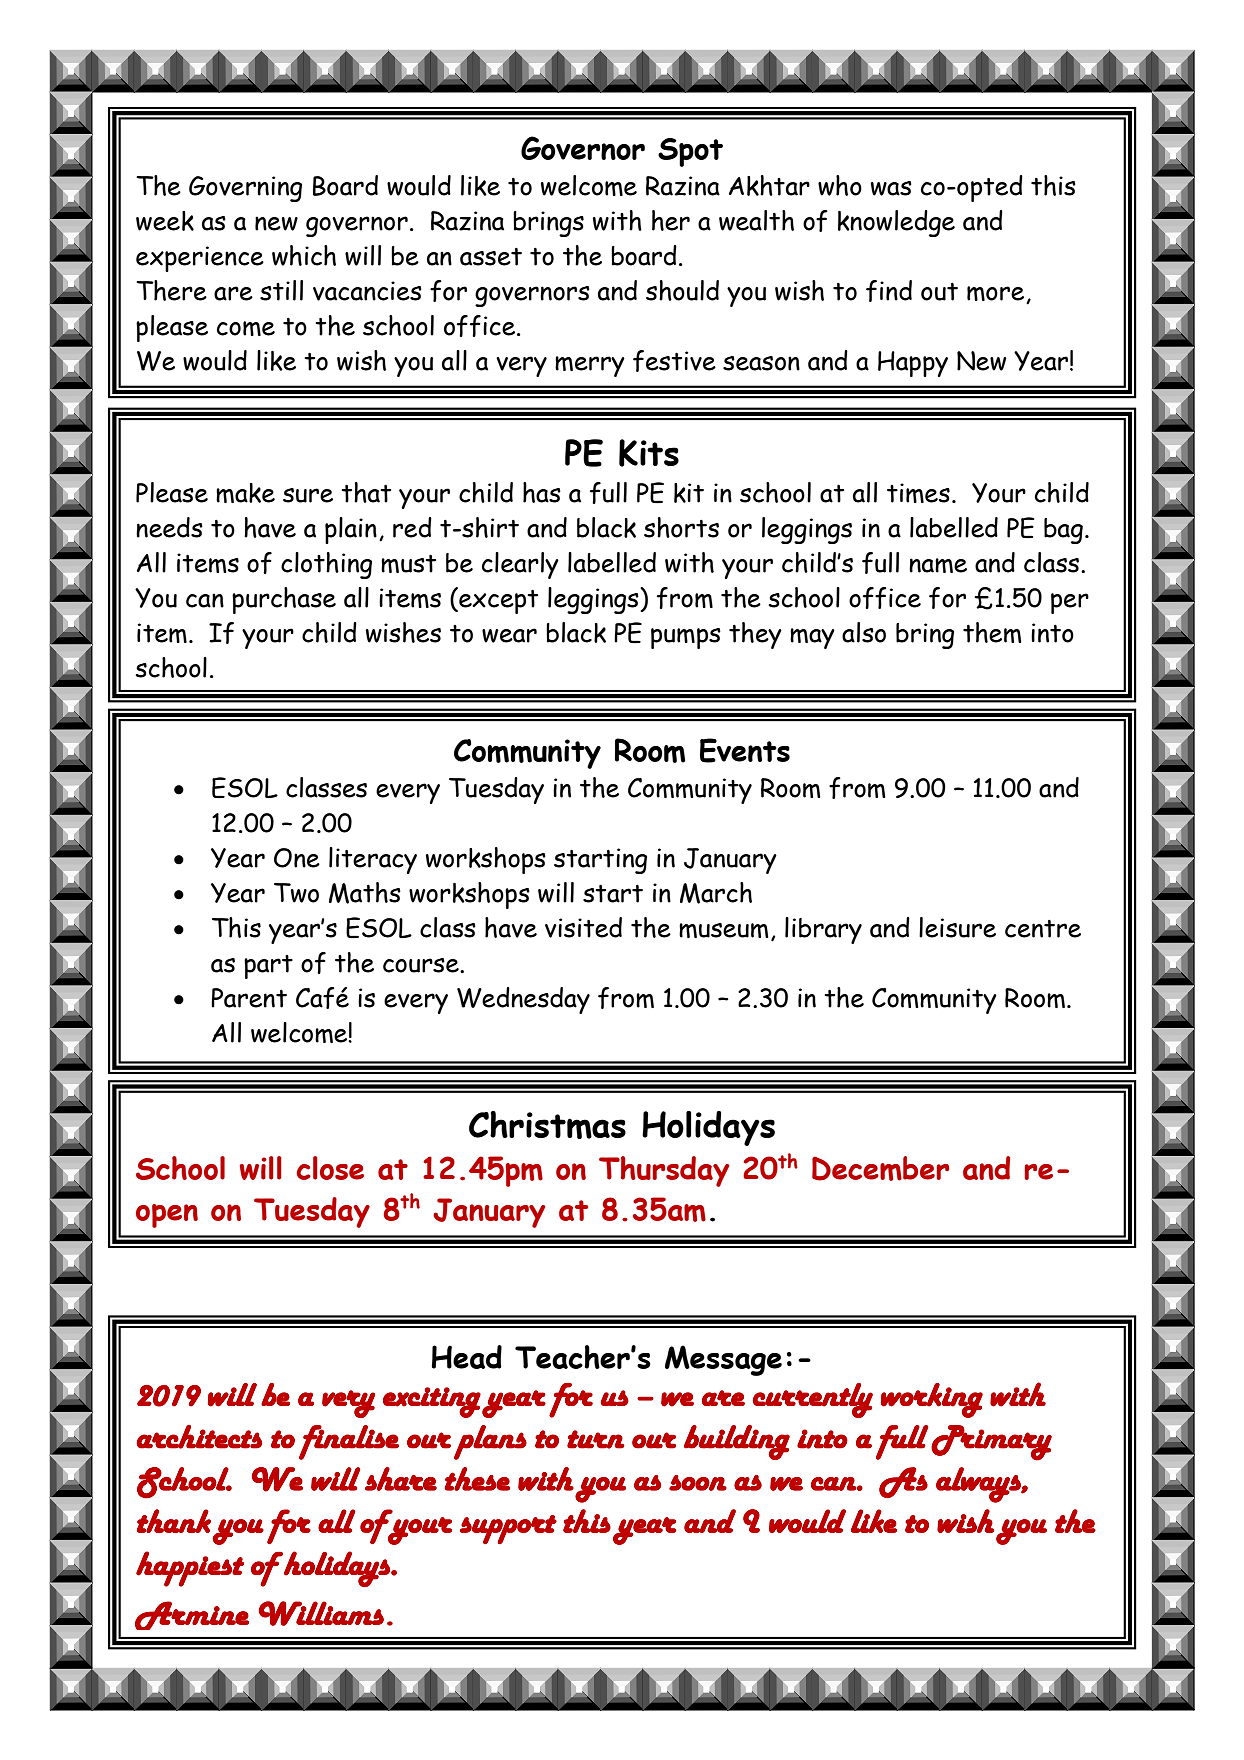 This screenshot has width=1244, height=1760. I want to click on Governing, so click(245, 189).
